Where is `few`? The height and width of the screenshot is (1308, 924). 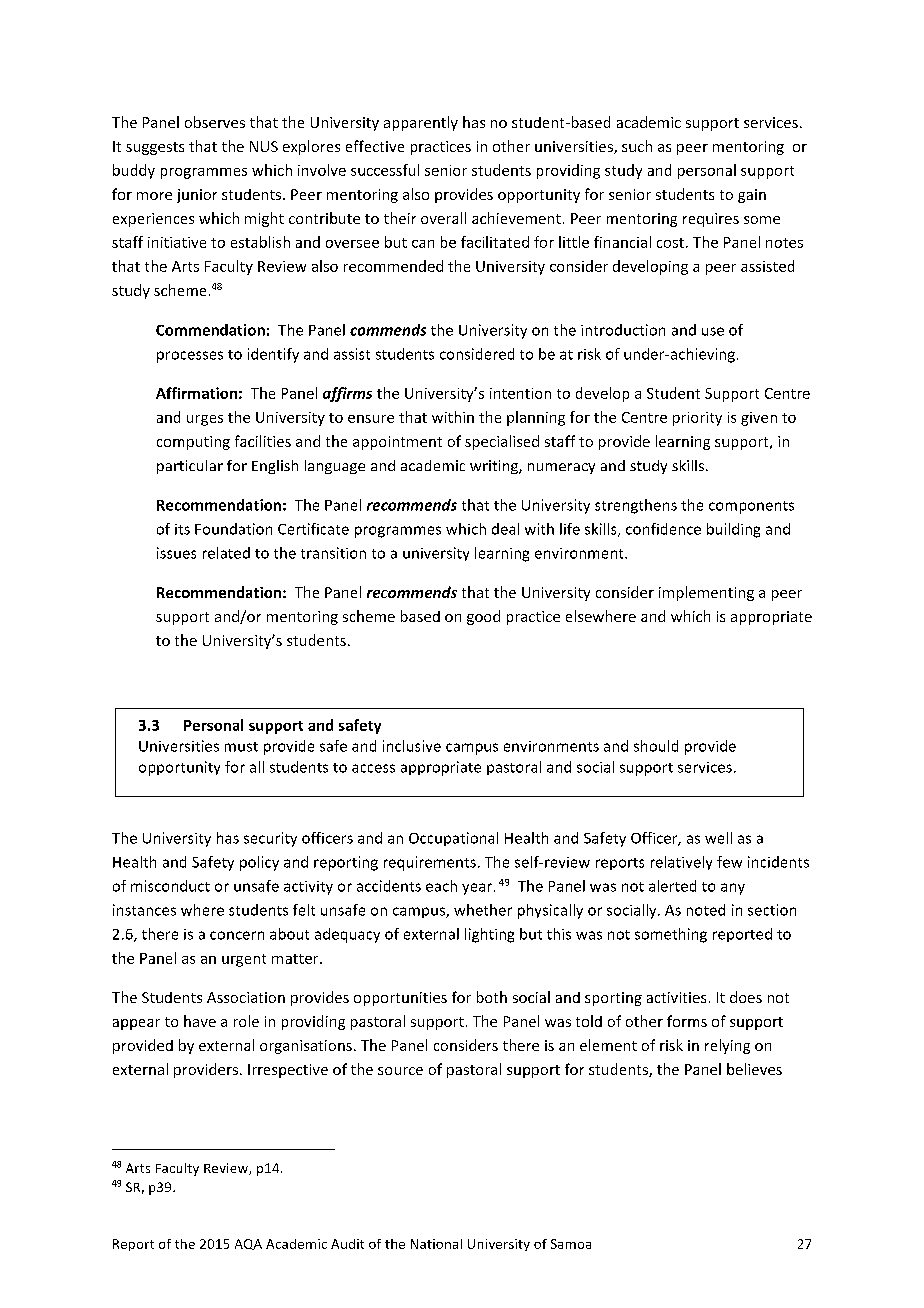 few is located at coordinates (729, 862).
